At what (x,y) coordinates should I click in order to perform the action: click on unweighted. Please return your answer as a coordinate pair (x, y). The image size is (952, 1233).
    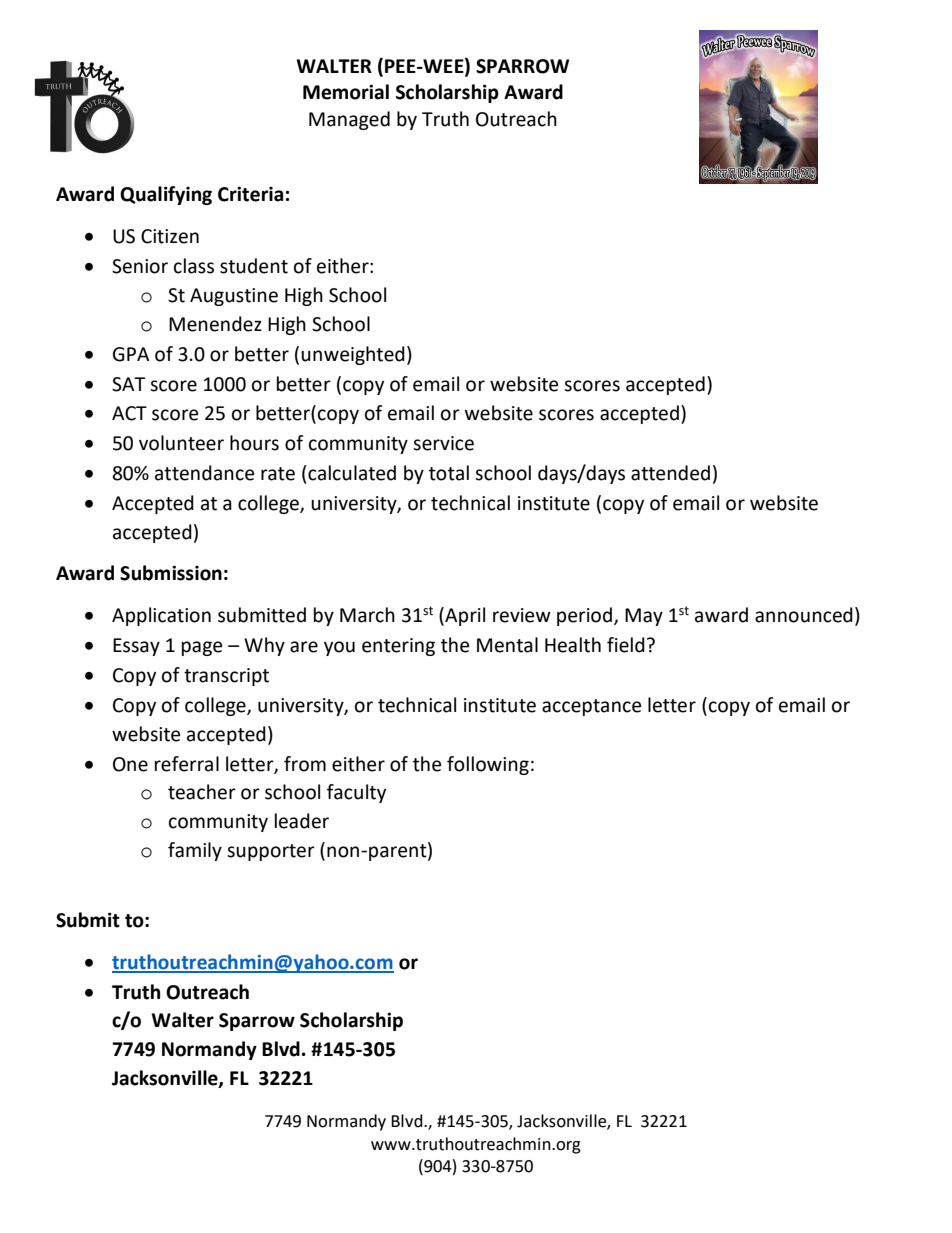
    Looking at the image, I should click on (353, 355).
